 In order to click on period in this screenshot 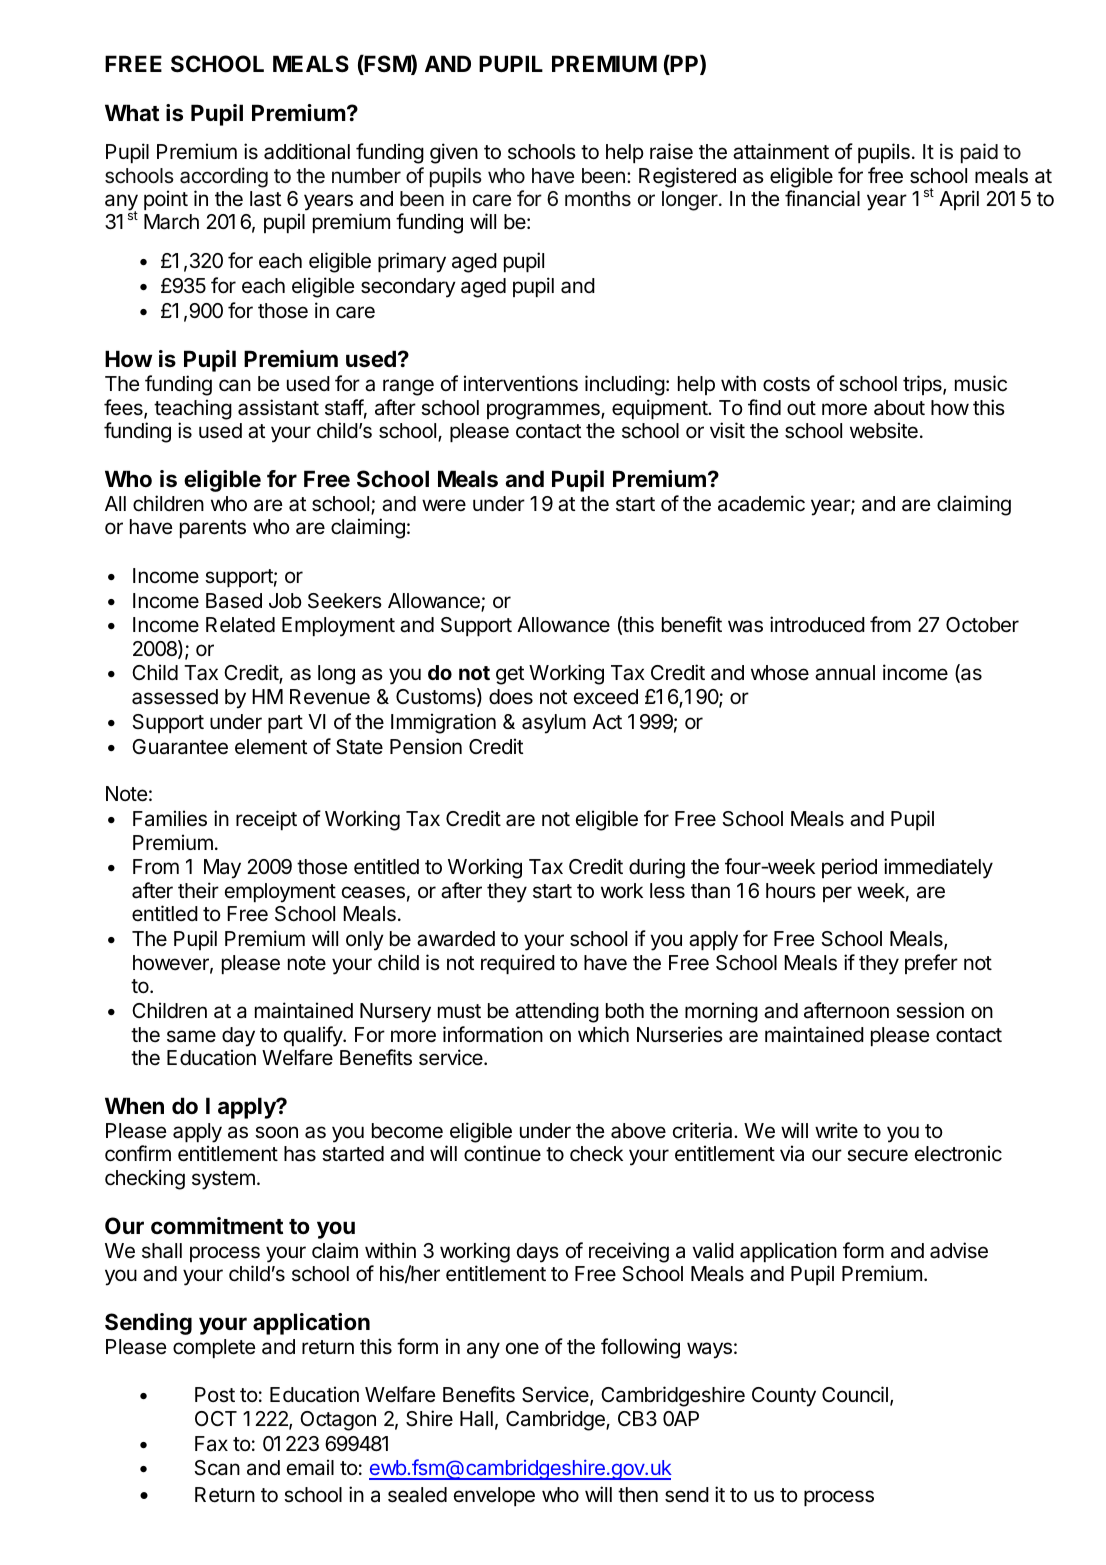, I will do `click(849, 868)`.
